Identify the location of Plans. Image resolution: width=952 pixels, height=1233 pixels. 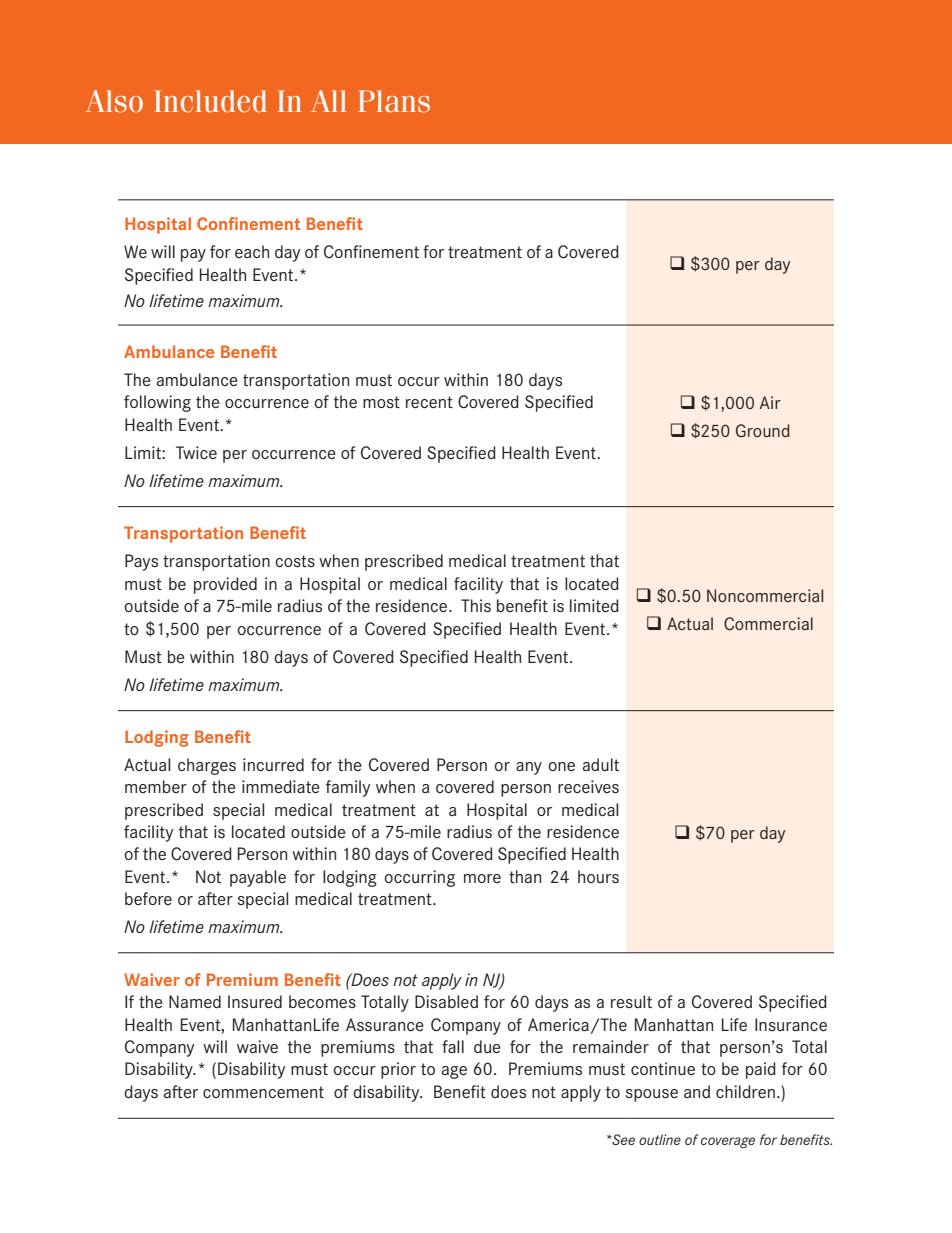
(394, 101).
